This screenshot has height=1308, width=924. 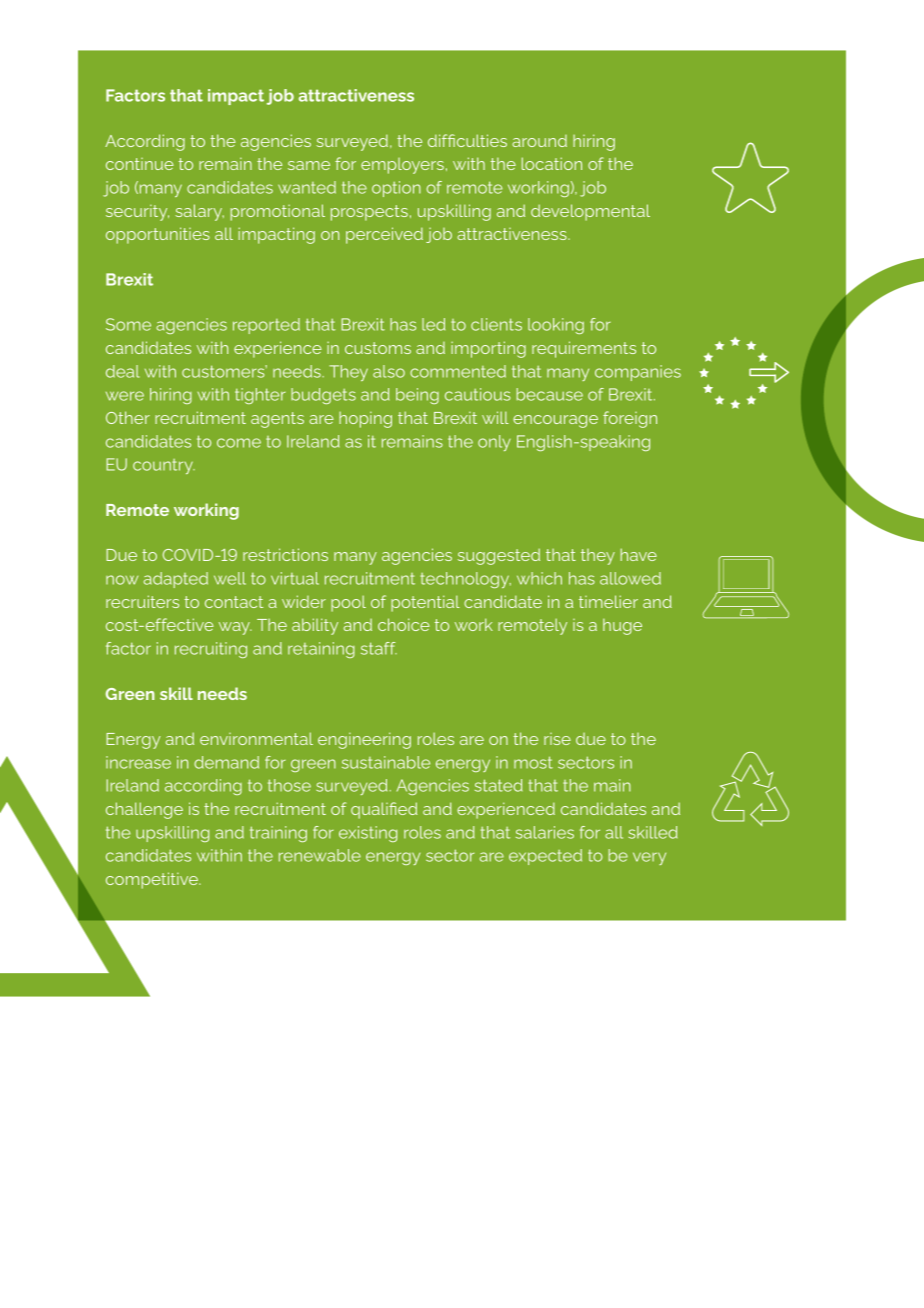 What do you see at coordinates (630, 419) in the screenshot?
I see `foreign` at bounding box center [630, 419].
